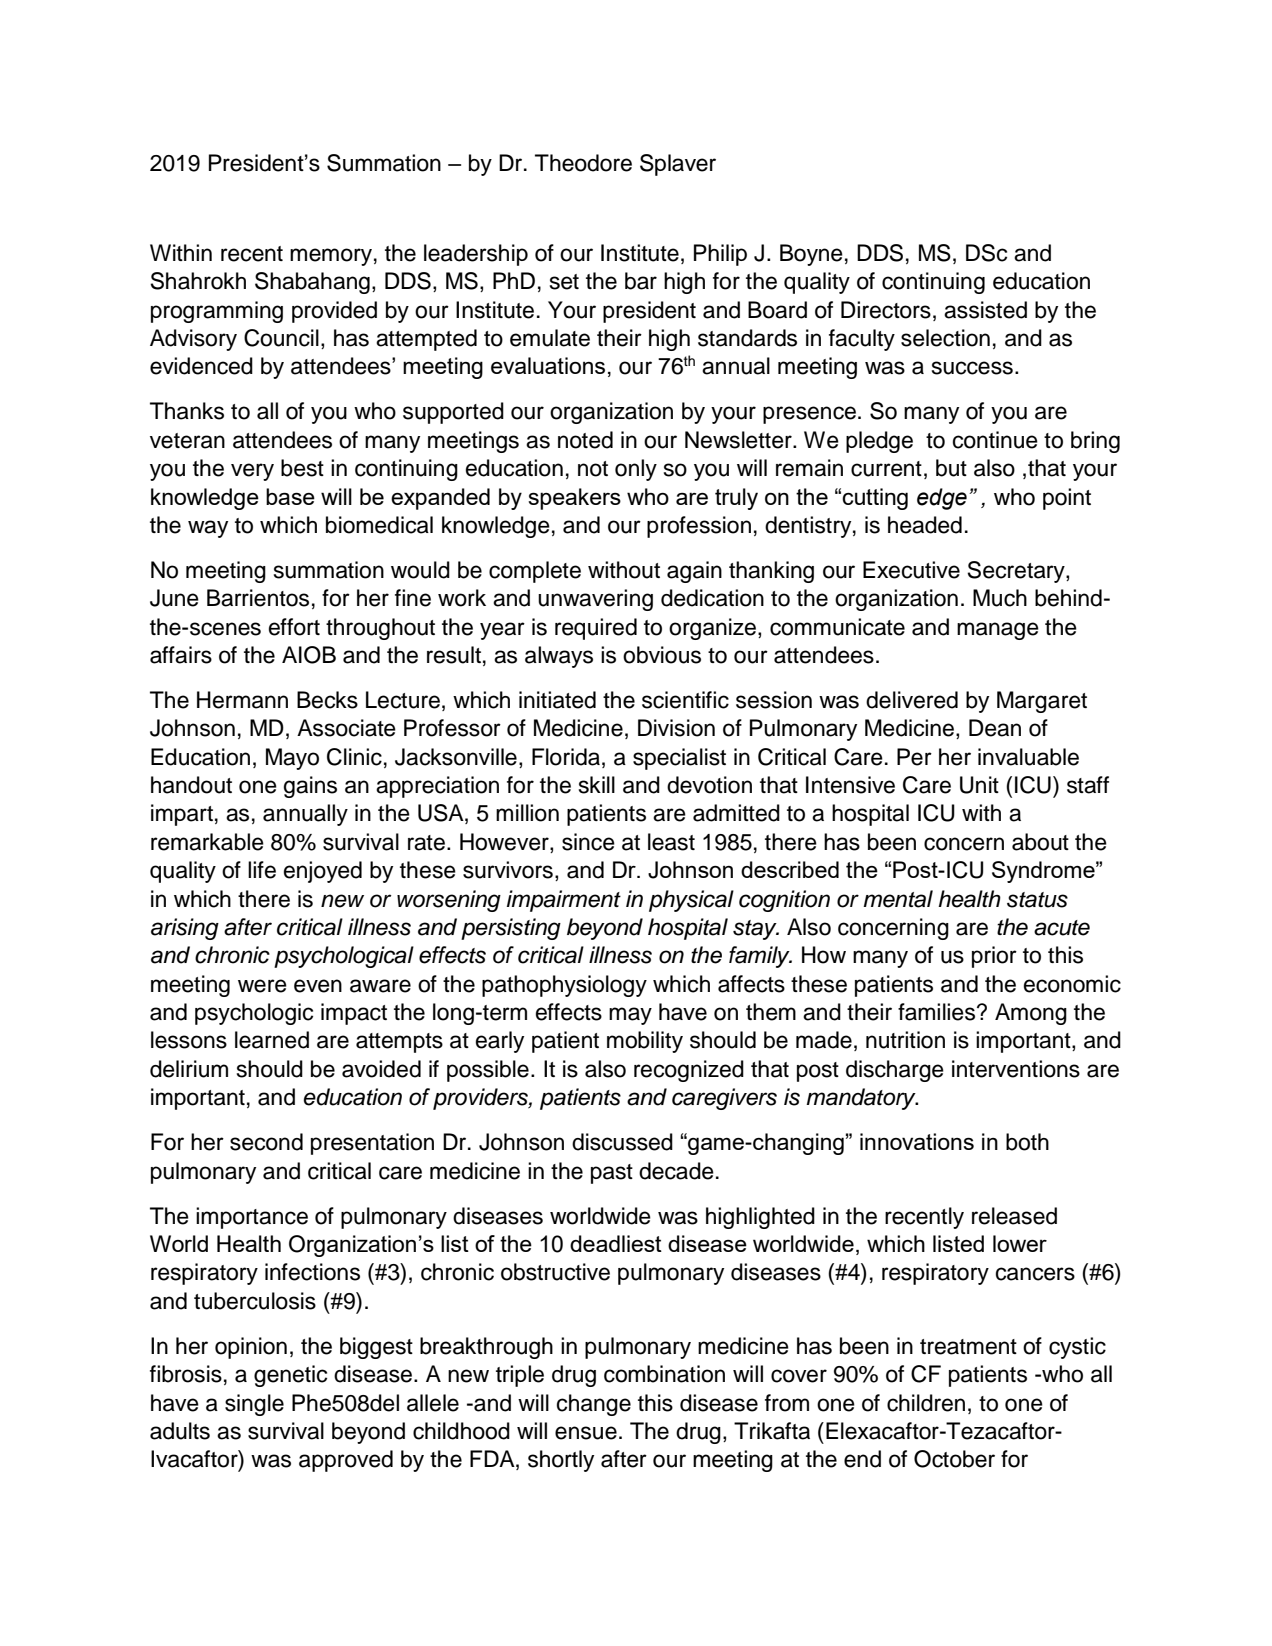 The width and height of the image is (1272, 1646). What do you see at coordinates (258, 598) in the image?
I see `Barrientos` at bounding box center [258, 598].
